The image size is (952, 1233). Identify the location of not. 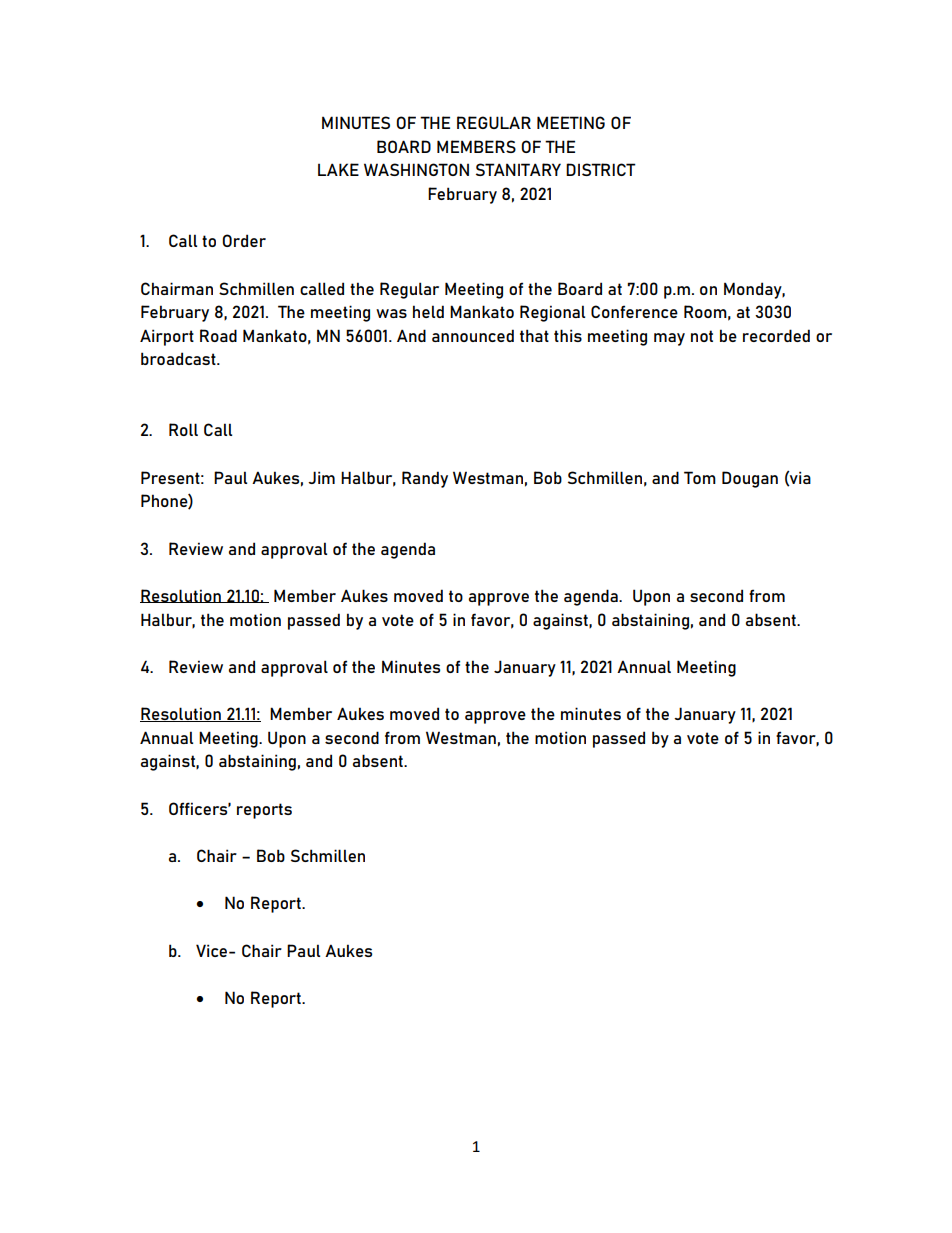
(702, 336).
